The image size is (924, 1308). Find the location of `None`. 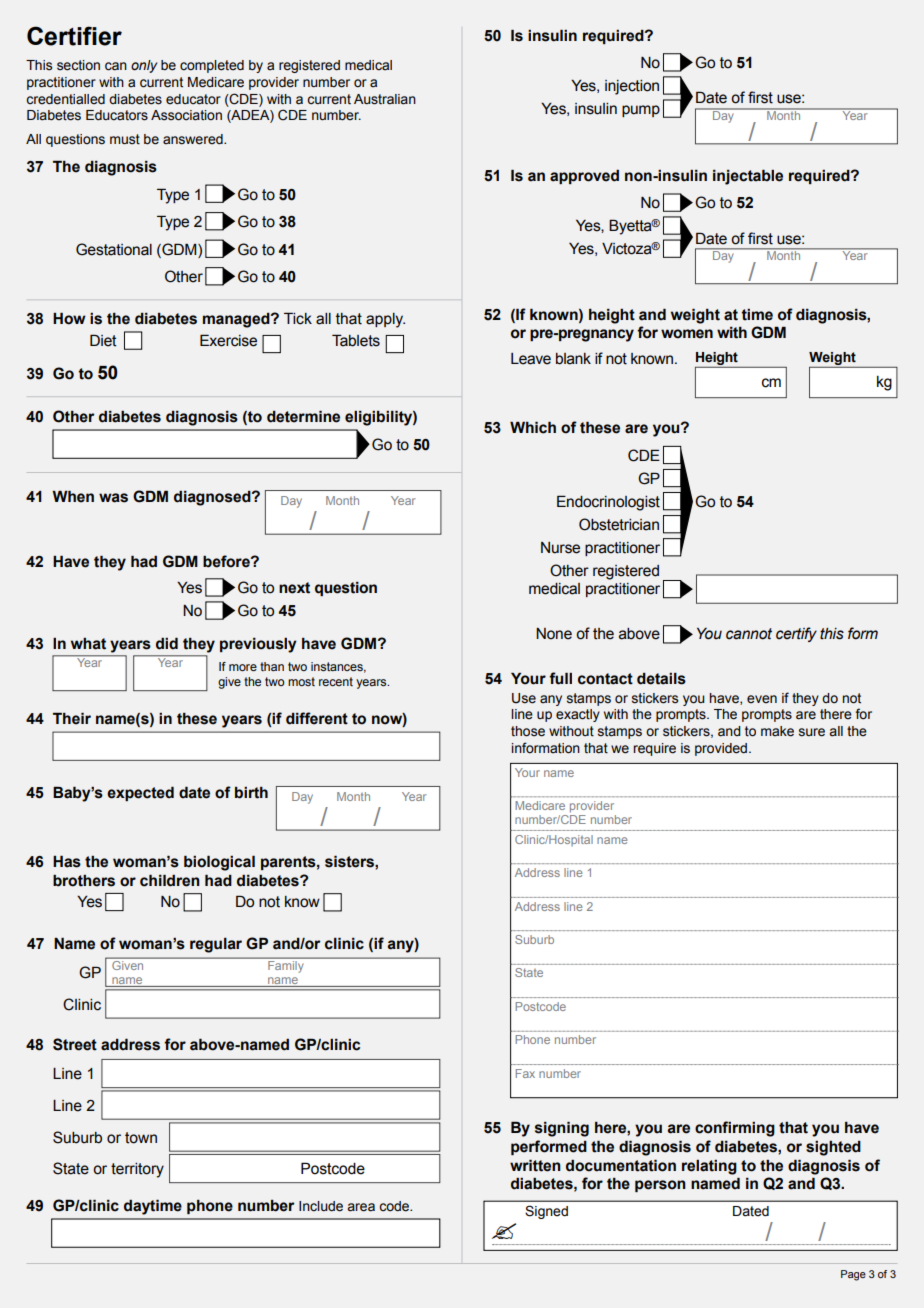

None is located at coordinates (554, 634).
